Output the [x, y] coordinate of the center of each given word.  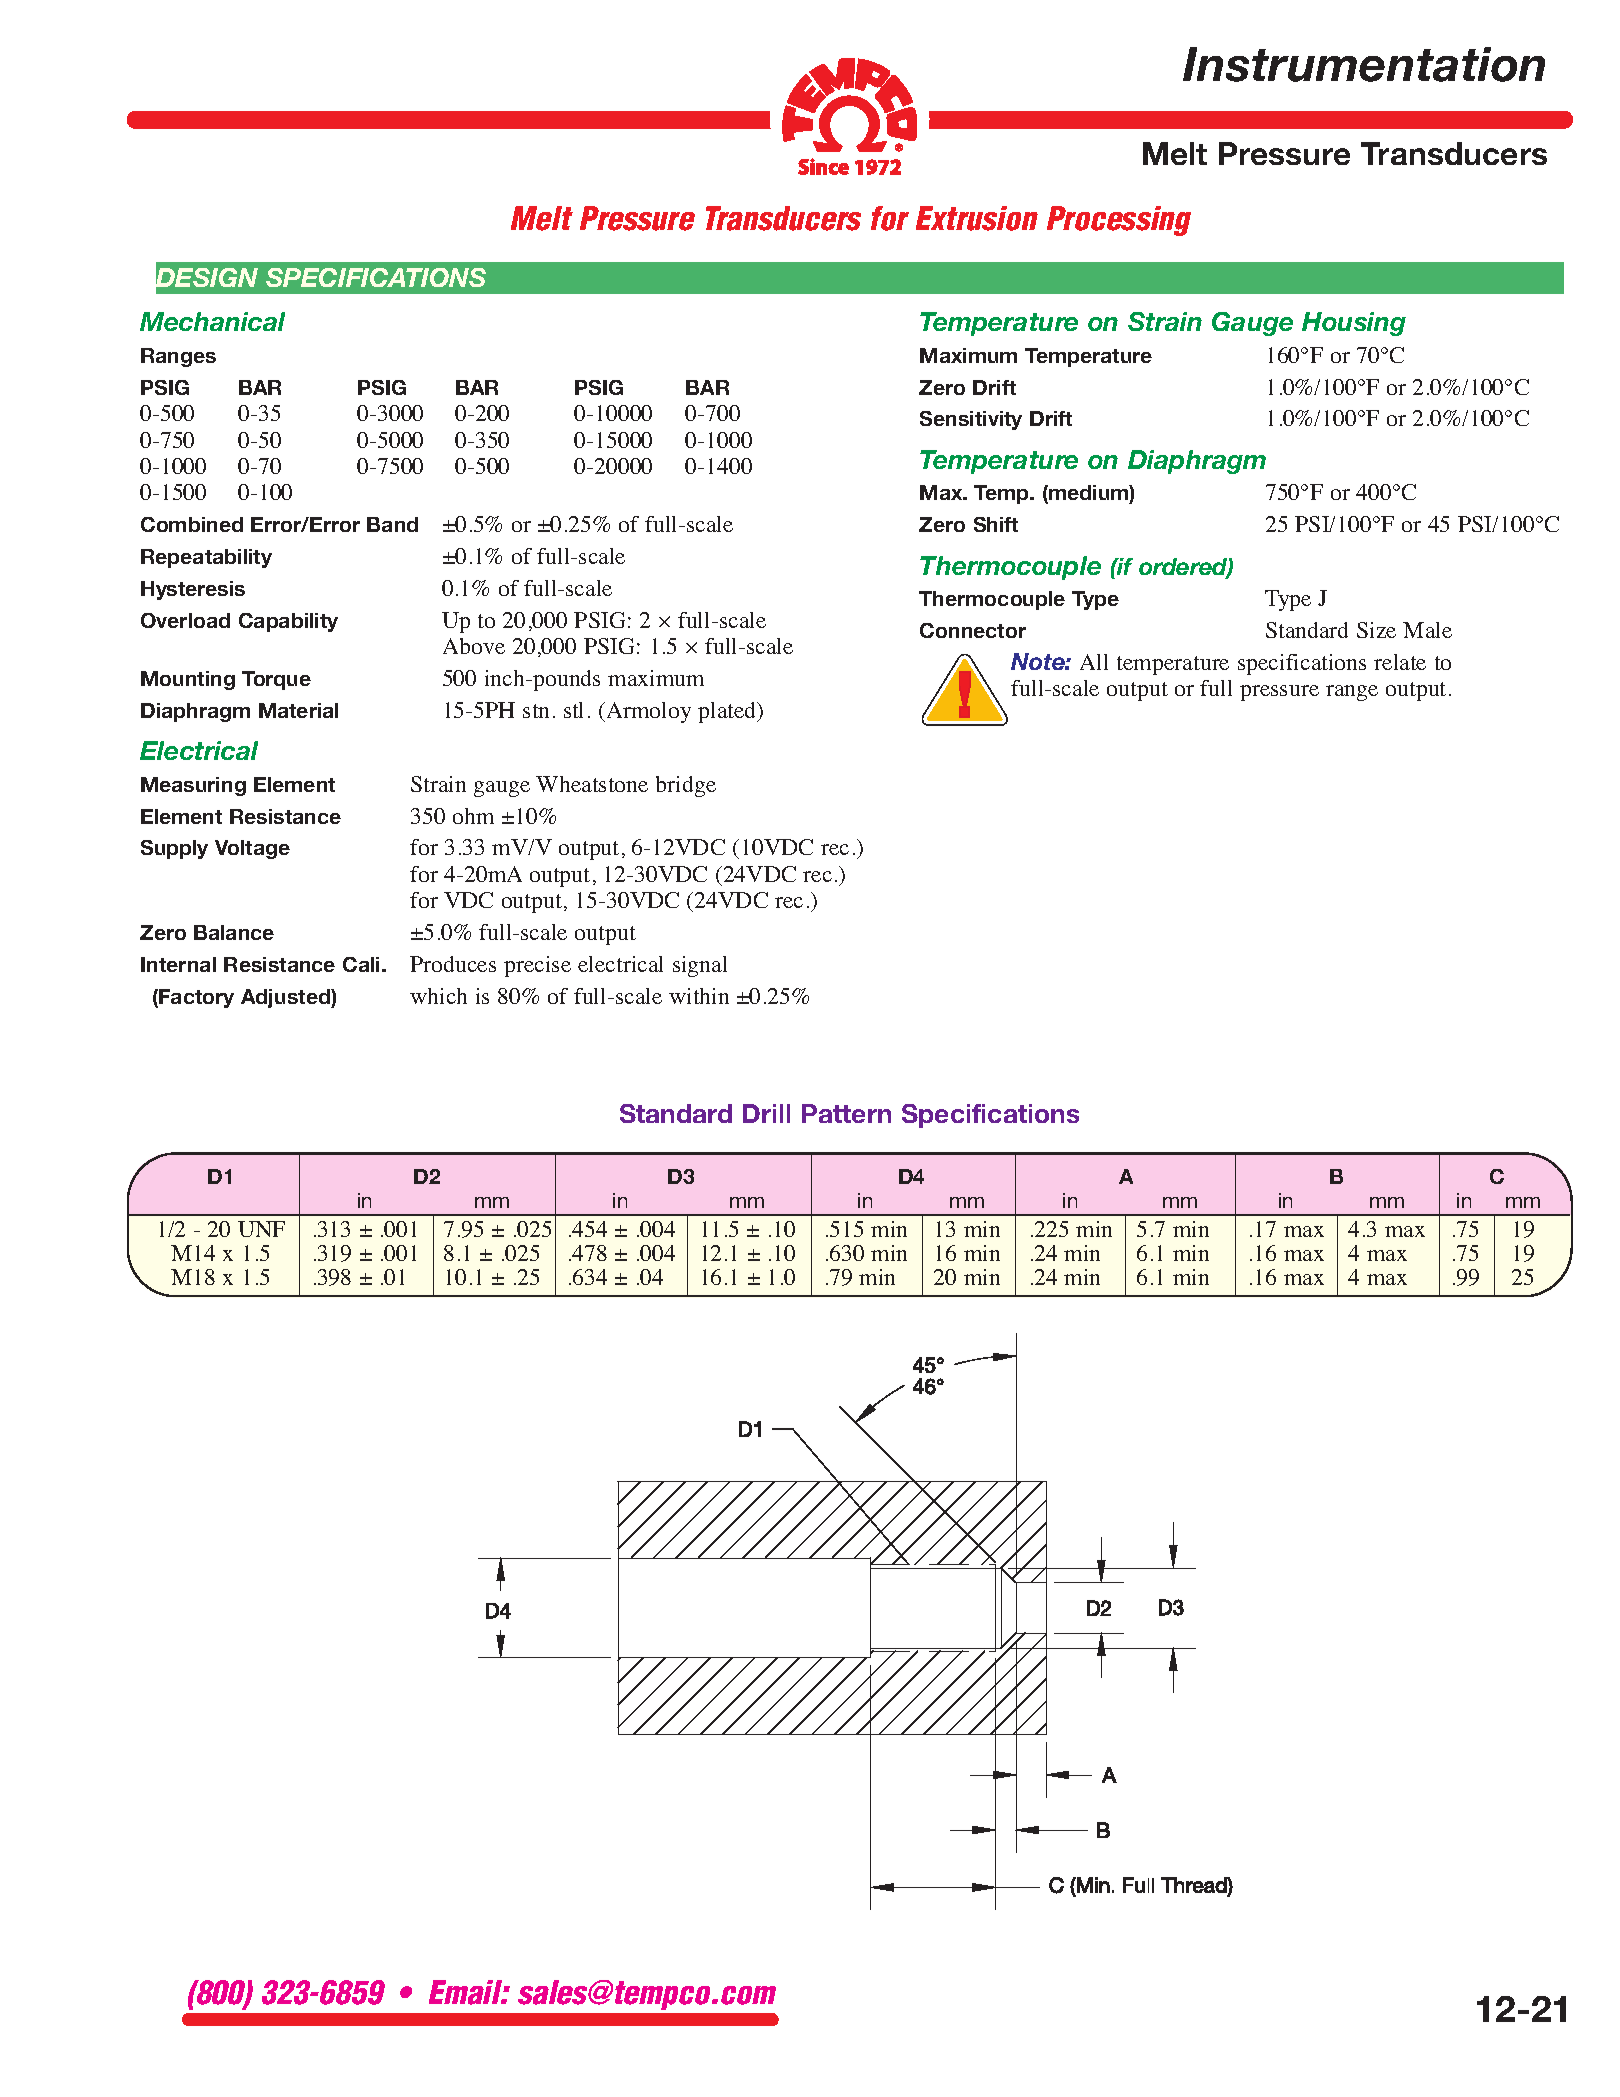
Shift [996, 524]
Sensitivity [971, 420]
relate [1400, 662]
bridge [686, 786]
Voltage [252, 849]
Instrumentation [1364, 64]
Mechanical [212, 321]
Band [392, 524]
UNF [261, 1229]
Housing [1354, 324]
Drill [766, 1113]
